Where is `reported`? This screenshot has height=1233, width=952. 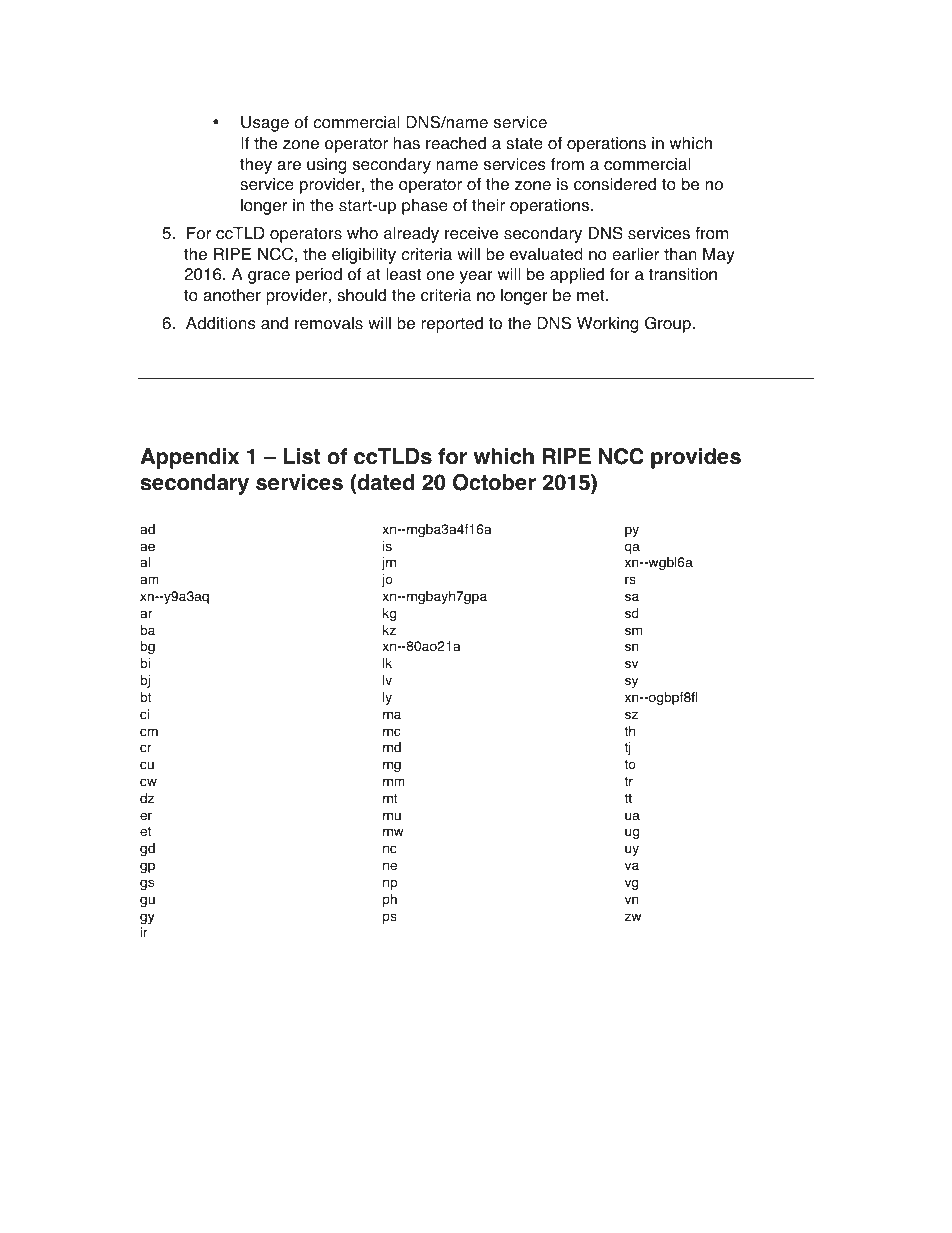 reported is located at coordinates (452, 325).
